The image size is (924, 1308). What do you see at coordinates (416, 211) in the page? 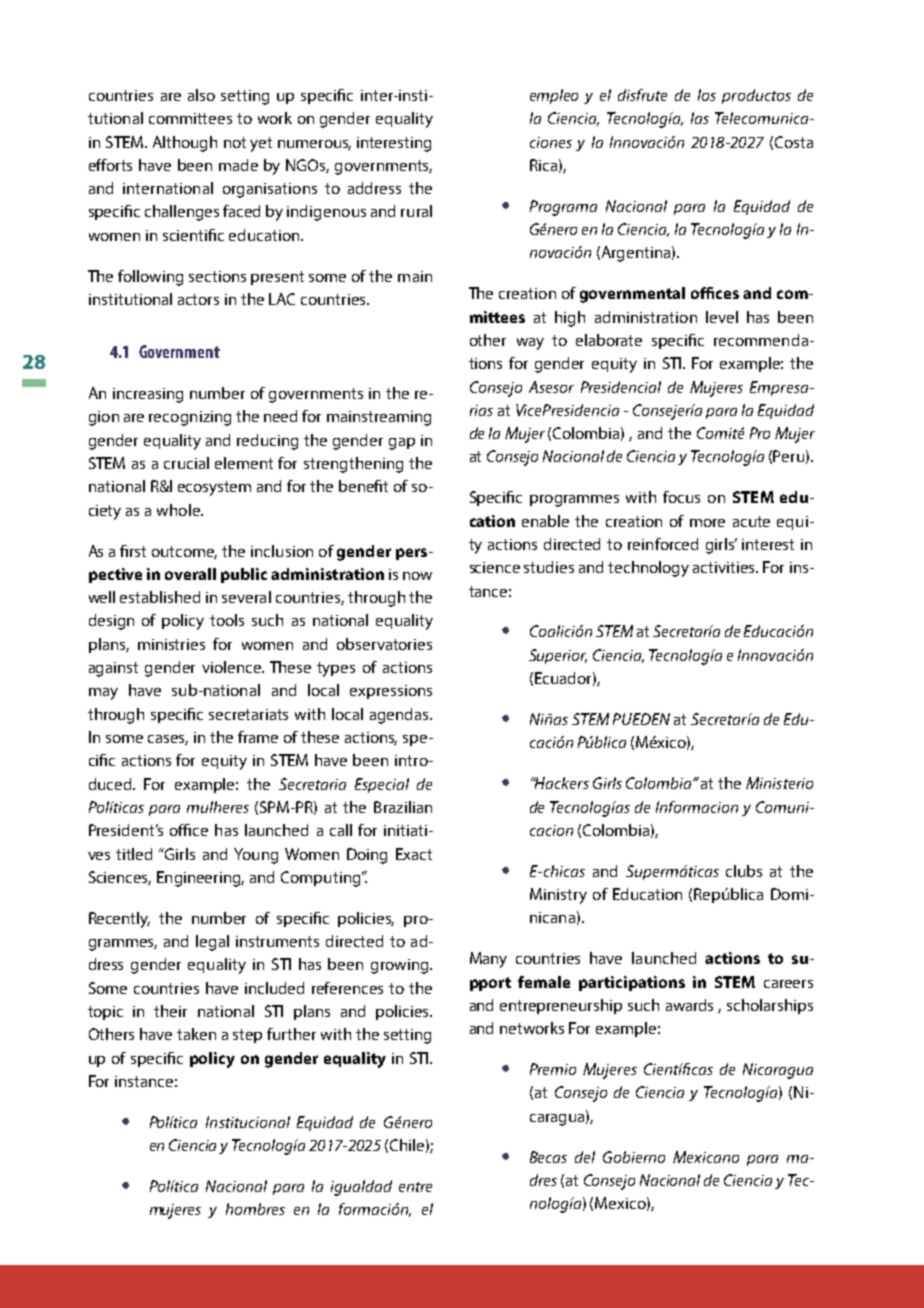
I see `rural` at bounding box center [416, 211].
